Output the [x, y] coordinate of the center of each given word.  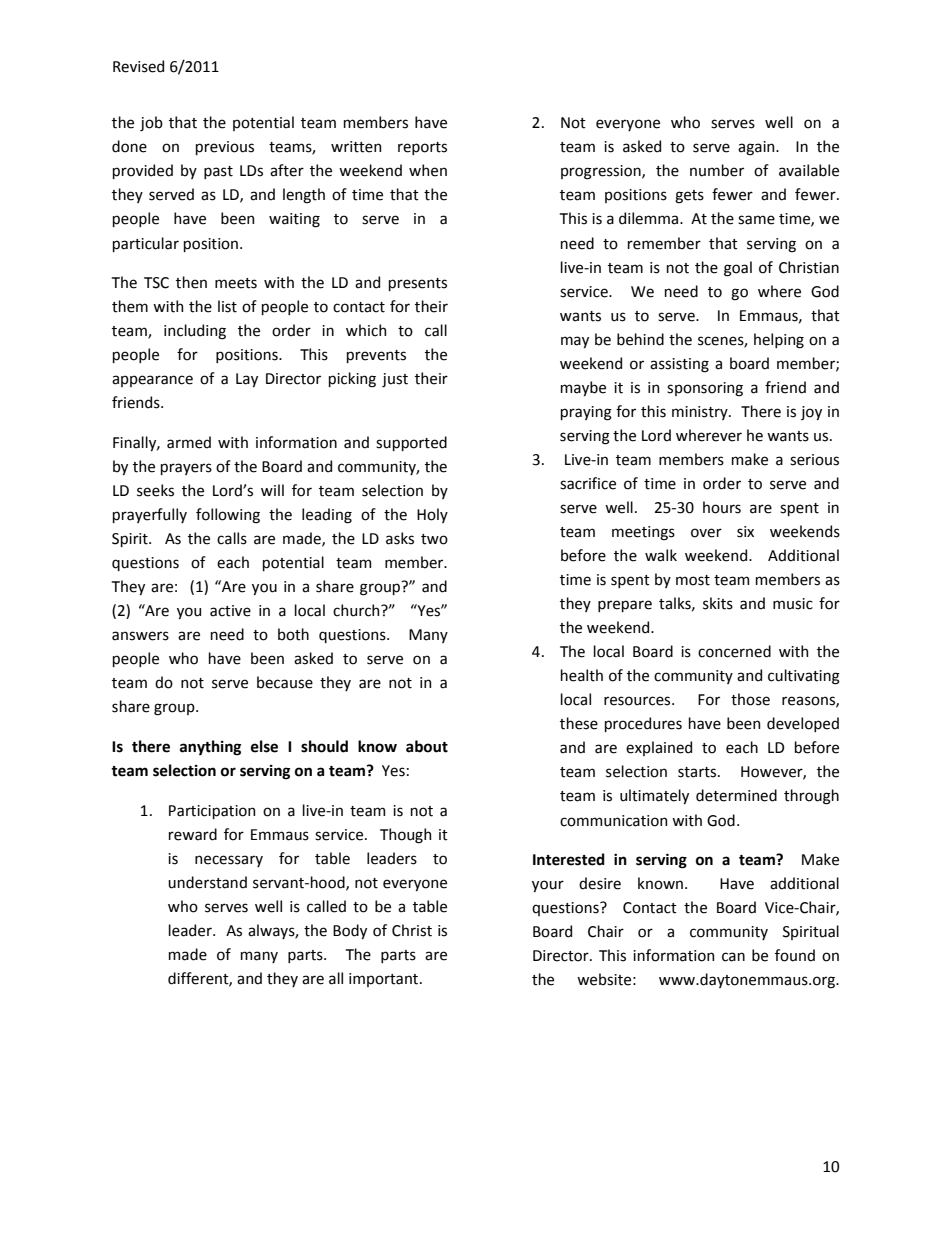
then [191, 282]
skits [718, 603]
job [151, 123]
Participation [212, 812]
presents [418, 284]
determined [736, 795]
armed [189, 442]
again [757, 148]
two [434, 539]
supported [411, 443]
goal [738, 269]
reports [422, 148]
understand [207, 882]
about [427, 746]
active [230, 611]
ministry [701, 413]
